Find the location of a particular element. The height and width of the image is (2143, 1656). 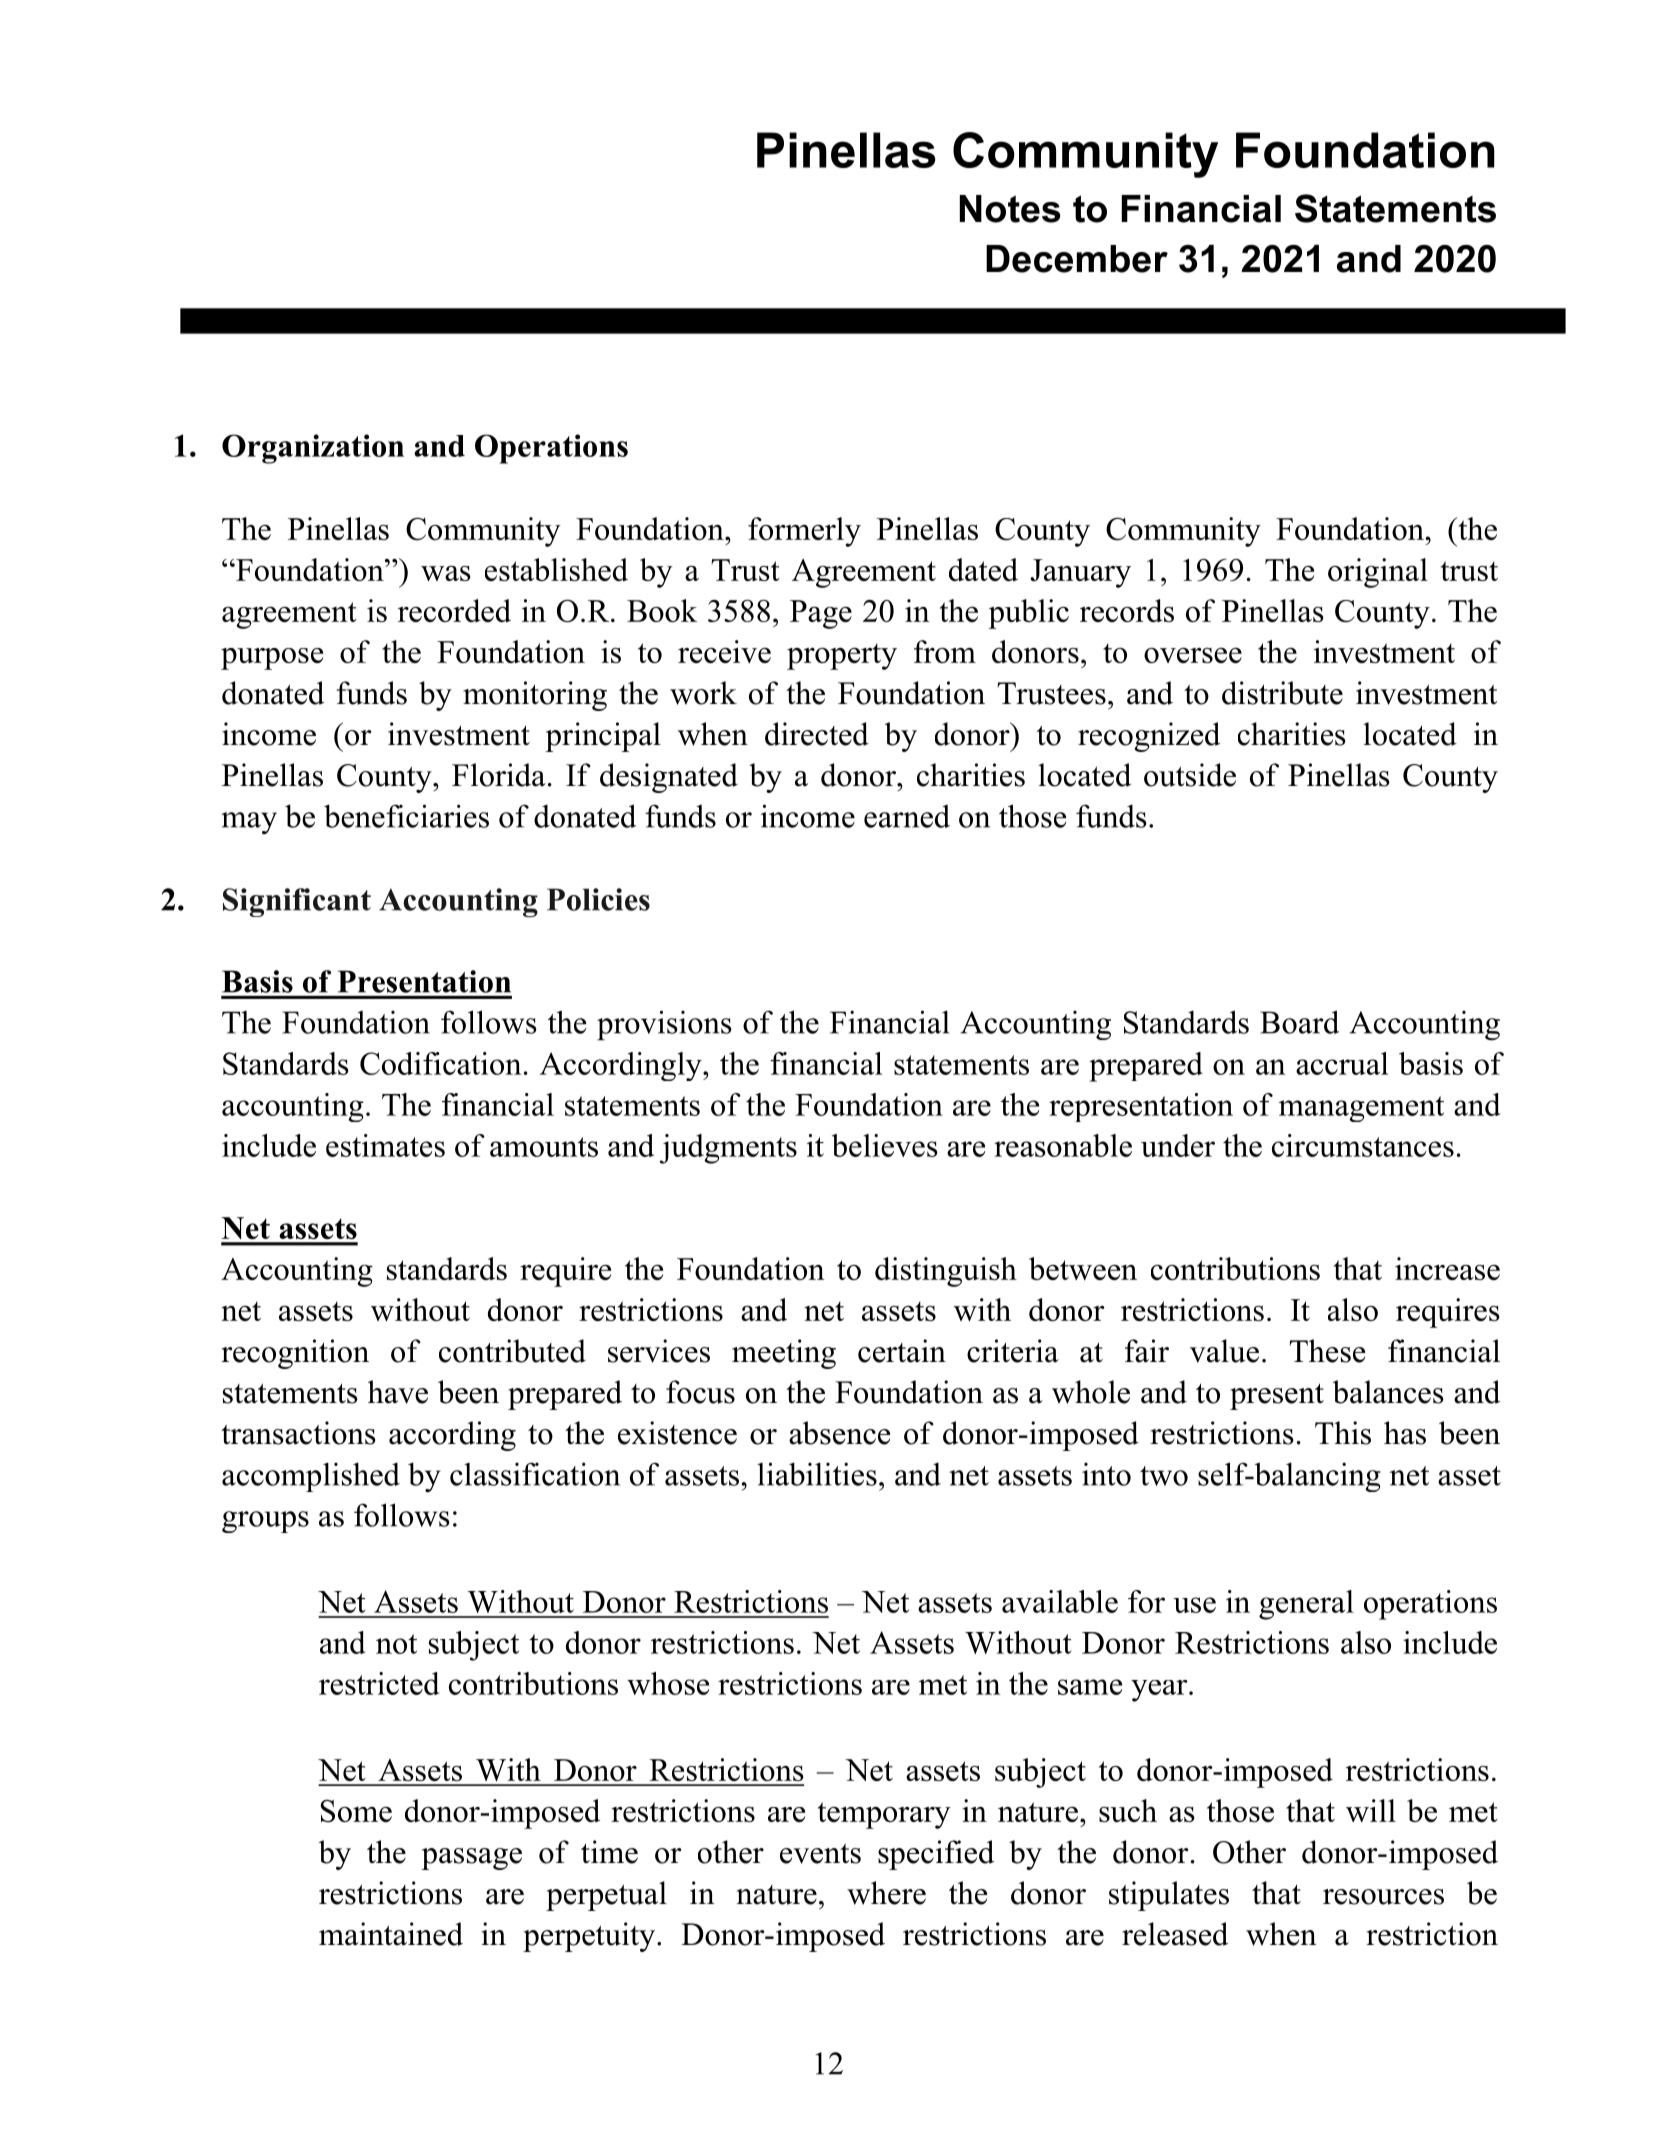

Notes is located at coordinates (1010, 209).
